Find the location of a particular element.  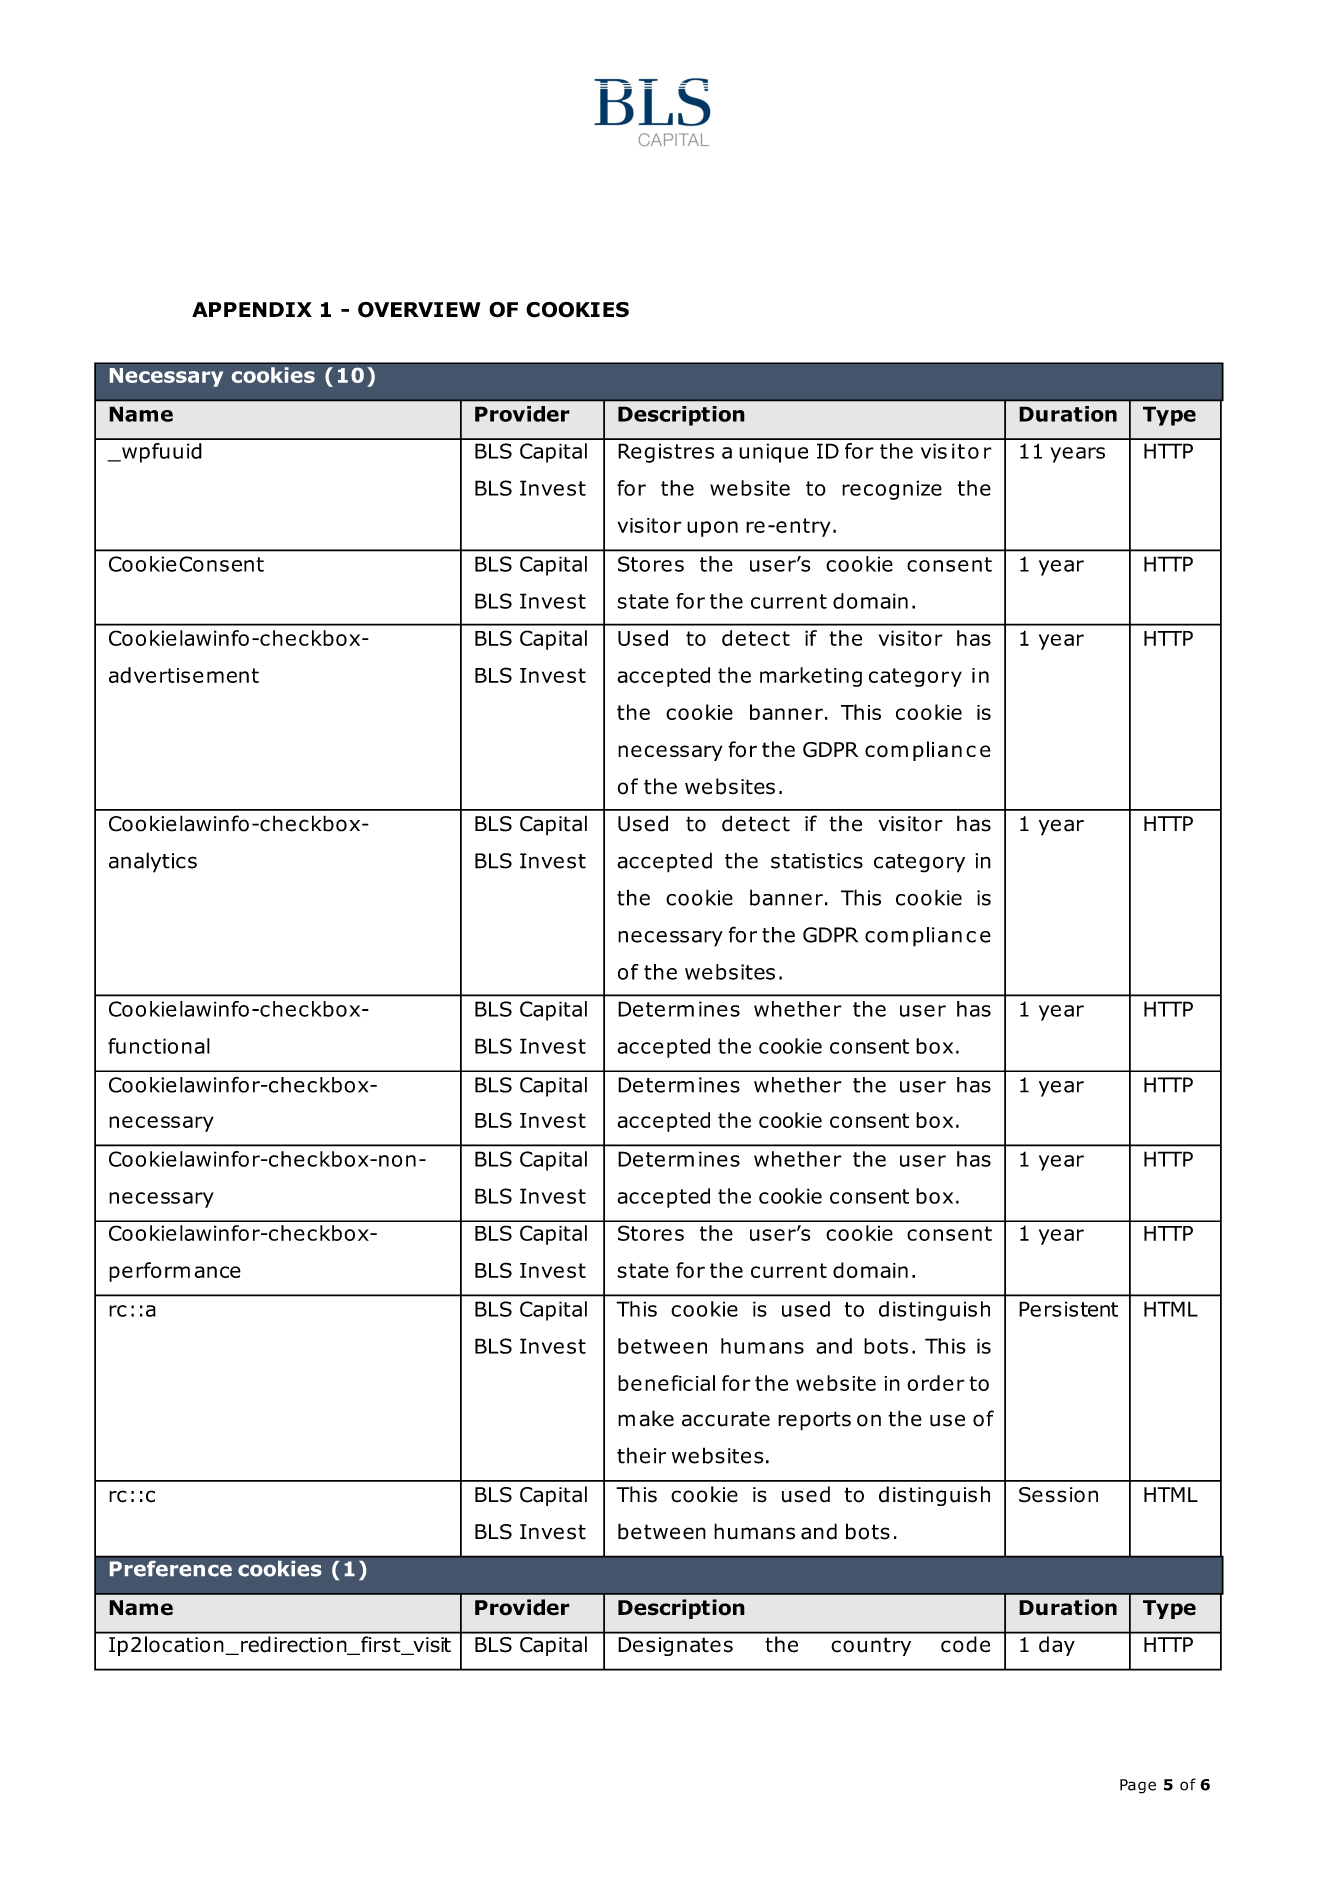

Designates is located at coordinates (675, 1646).
